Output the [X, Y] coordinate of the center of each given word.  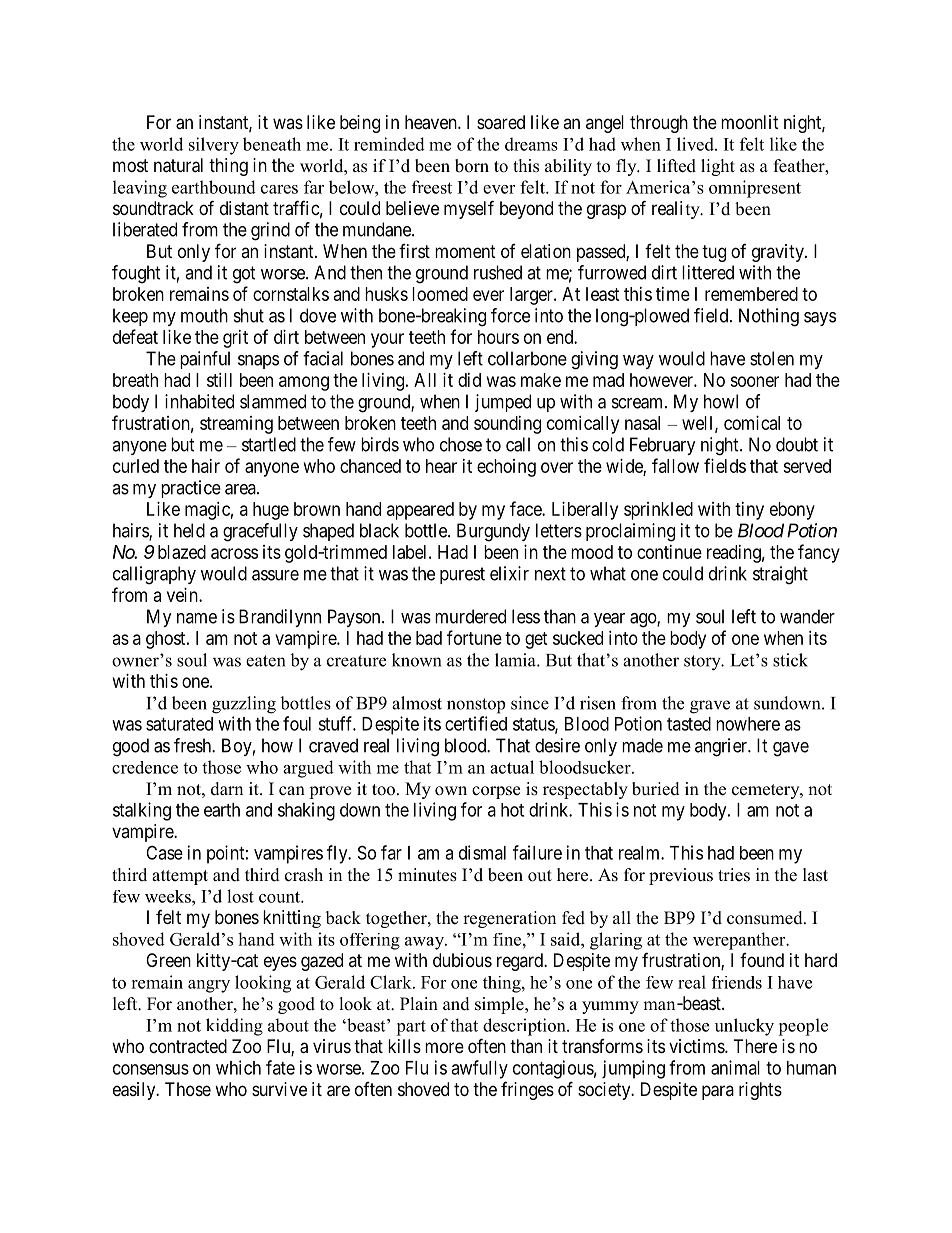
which [238, 1067]
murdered [470, 616]
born [472, 166]
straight [780, 575]
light [718, 167]
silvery [214, 146]
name [197, 618]
